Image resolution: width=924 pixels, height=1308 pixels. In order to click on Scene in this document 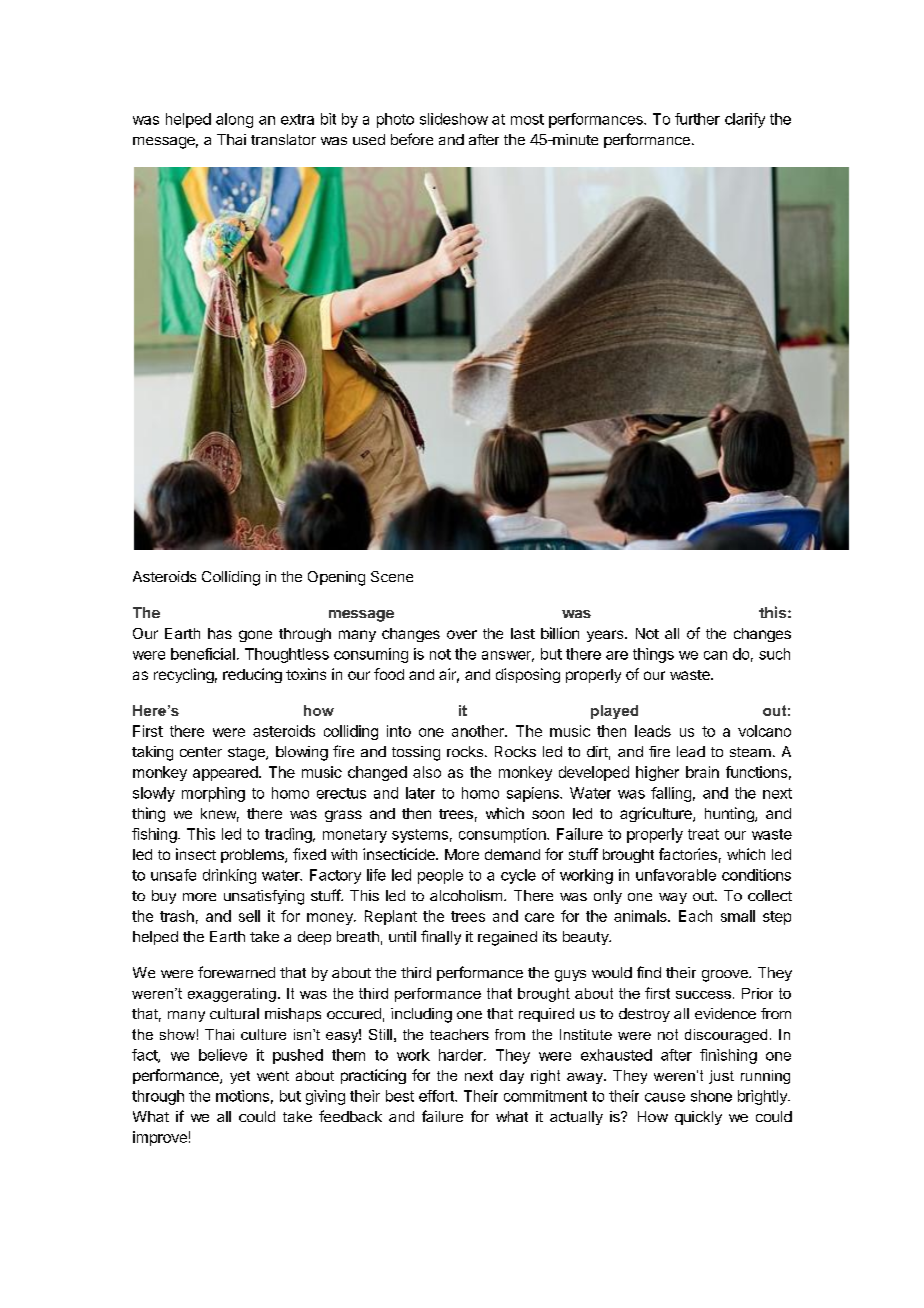, I will do `click(392, 576)`.
